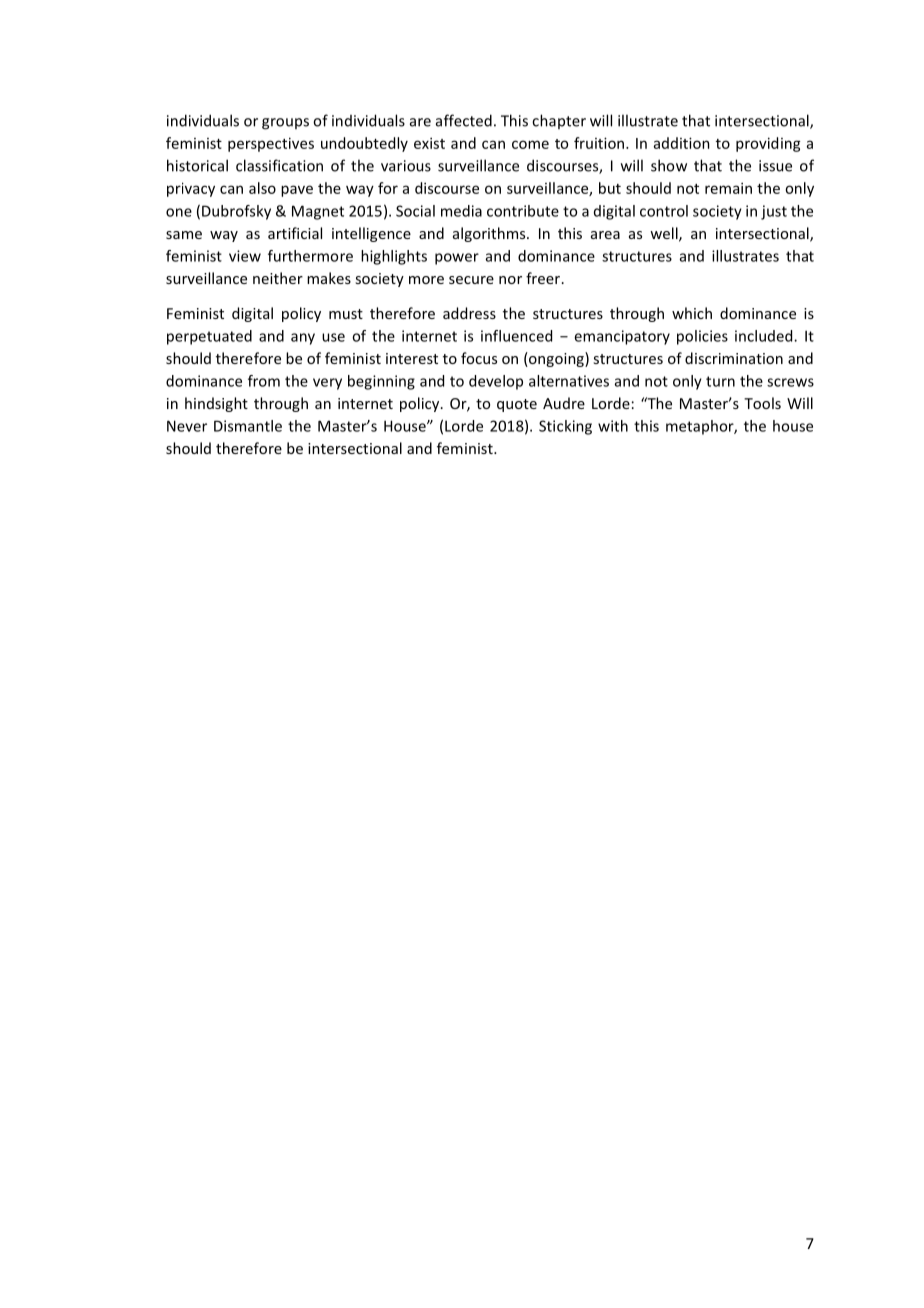  Describe the element at coordinates (285, 124) in the page. I see `groups` at that location.
